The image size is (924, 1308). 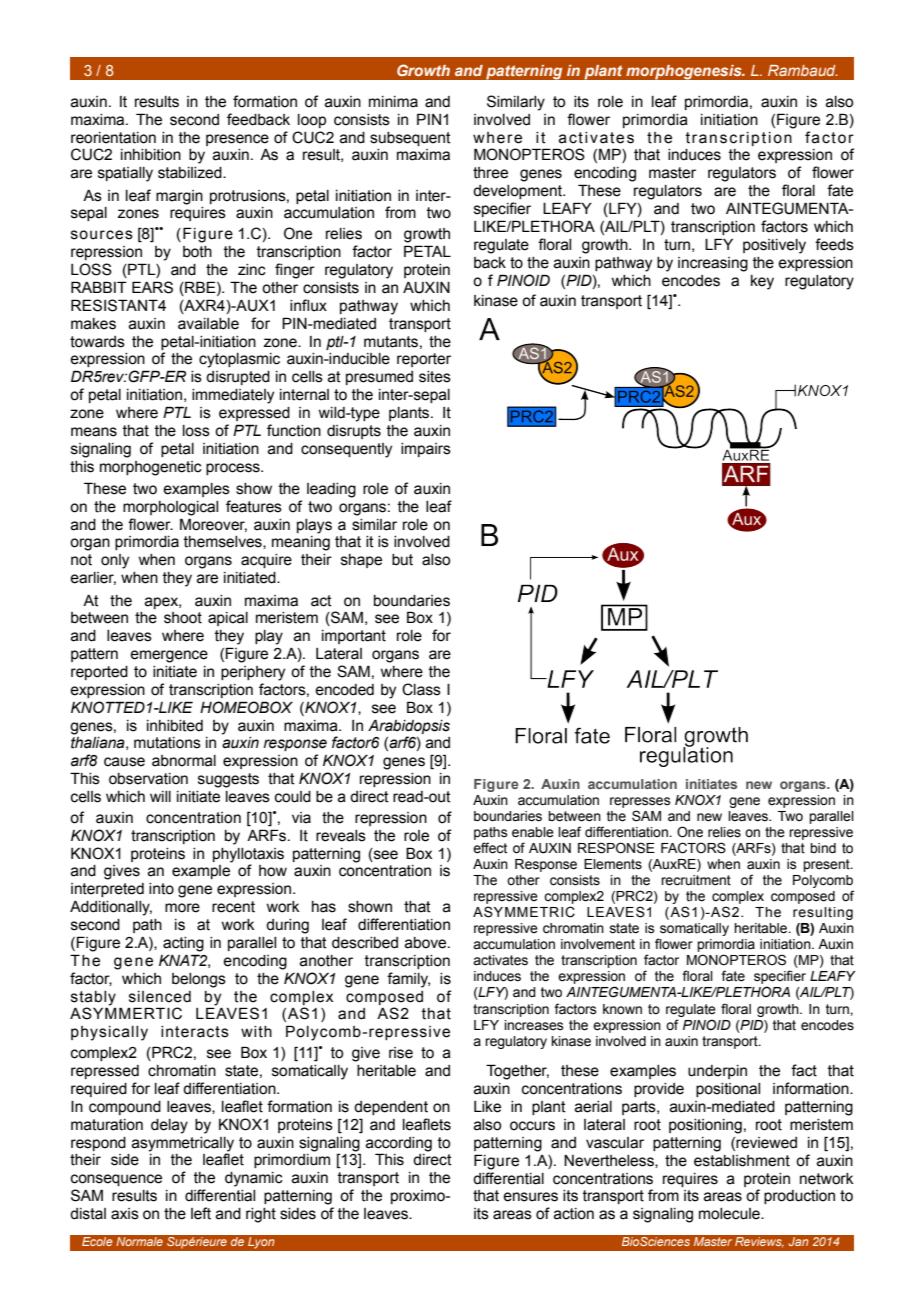 What do you see at coordinates (201, 1213) in the image?
I see `left` at bounding box center [201, 1213].
